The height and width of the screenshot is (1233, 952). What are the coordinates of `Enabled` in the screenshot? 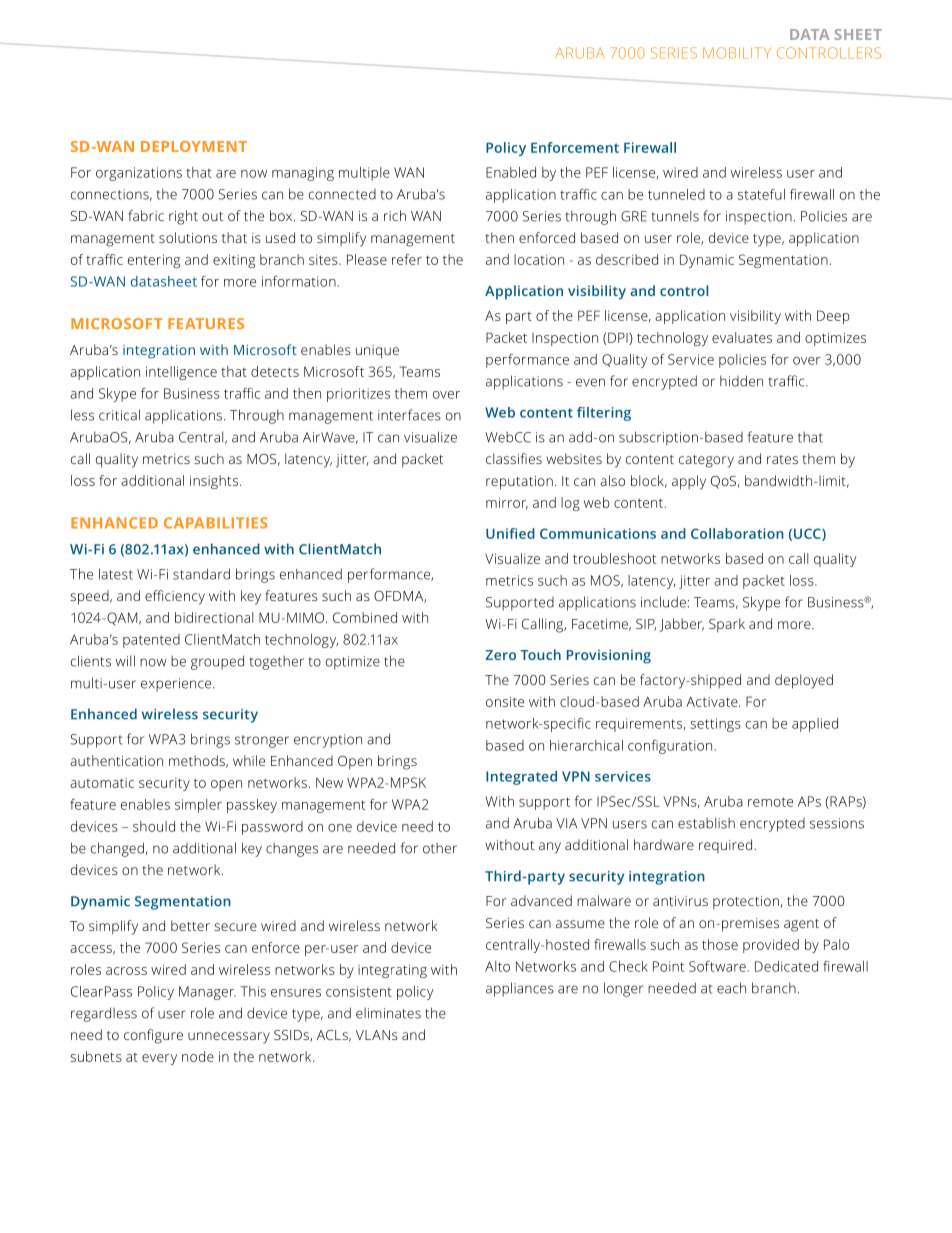 It's located at (511, 172).
